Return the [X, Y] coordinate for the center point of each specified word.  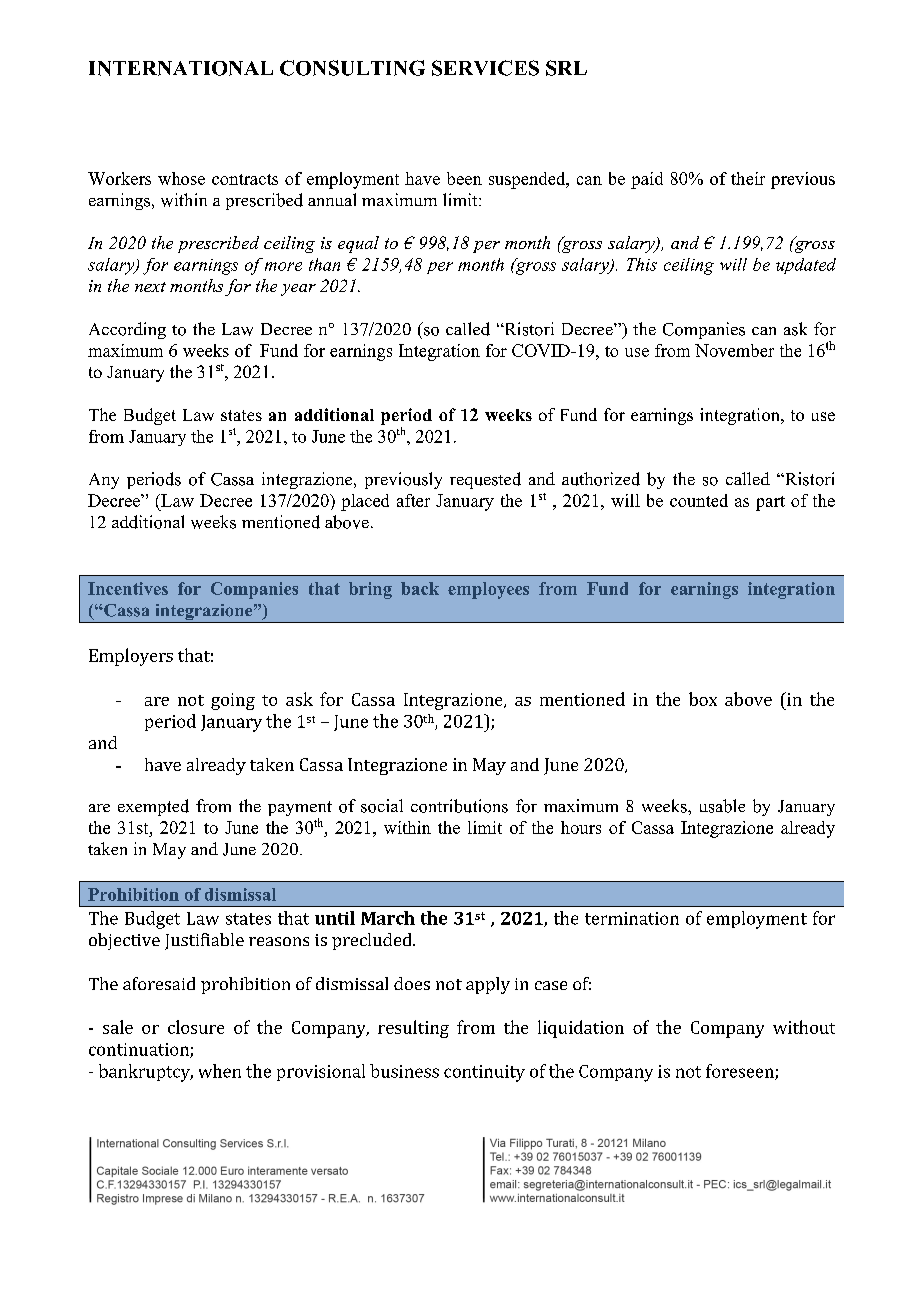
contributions [459, 806]
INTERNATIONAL [181, 68]
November [734, 350]
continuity [484, 1073]
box [703, 699]
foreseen [741, 1072]
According [127, 330]
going [233, 701]
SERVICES [485, 68]
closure [196, 1027]
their [748, 178]
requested [485, 480]
